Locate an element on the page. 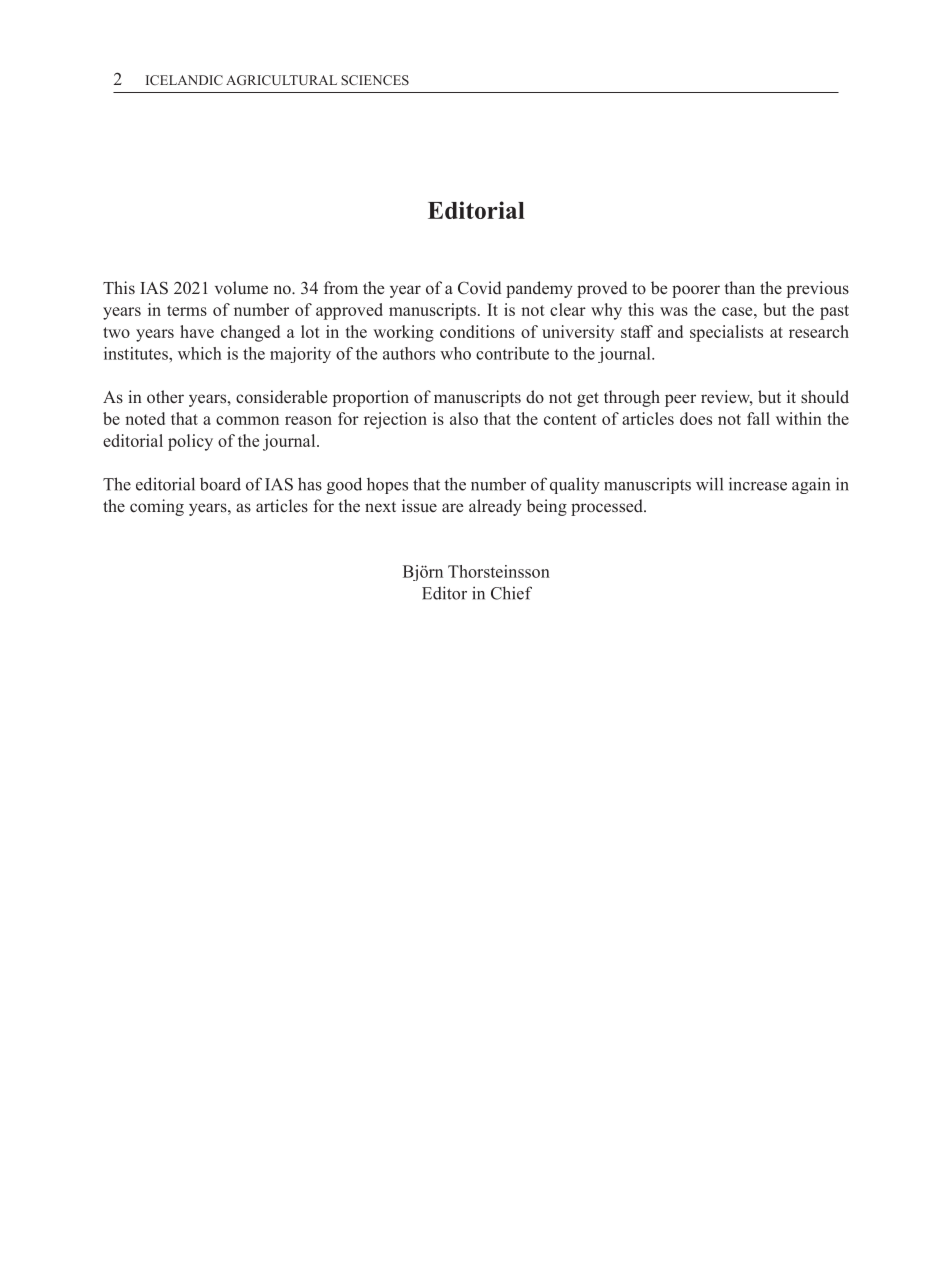 This image has width=952, height=1272. AGRICULTURAL is located at coordinates (281, 80).
